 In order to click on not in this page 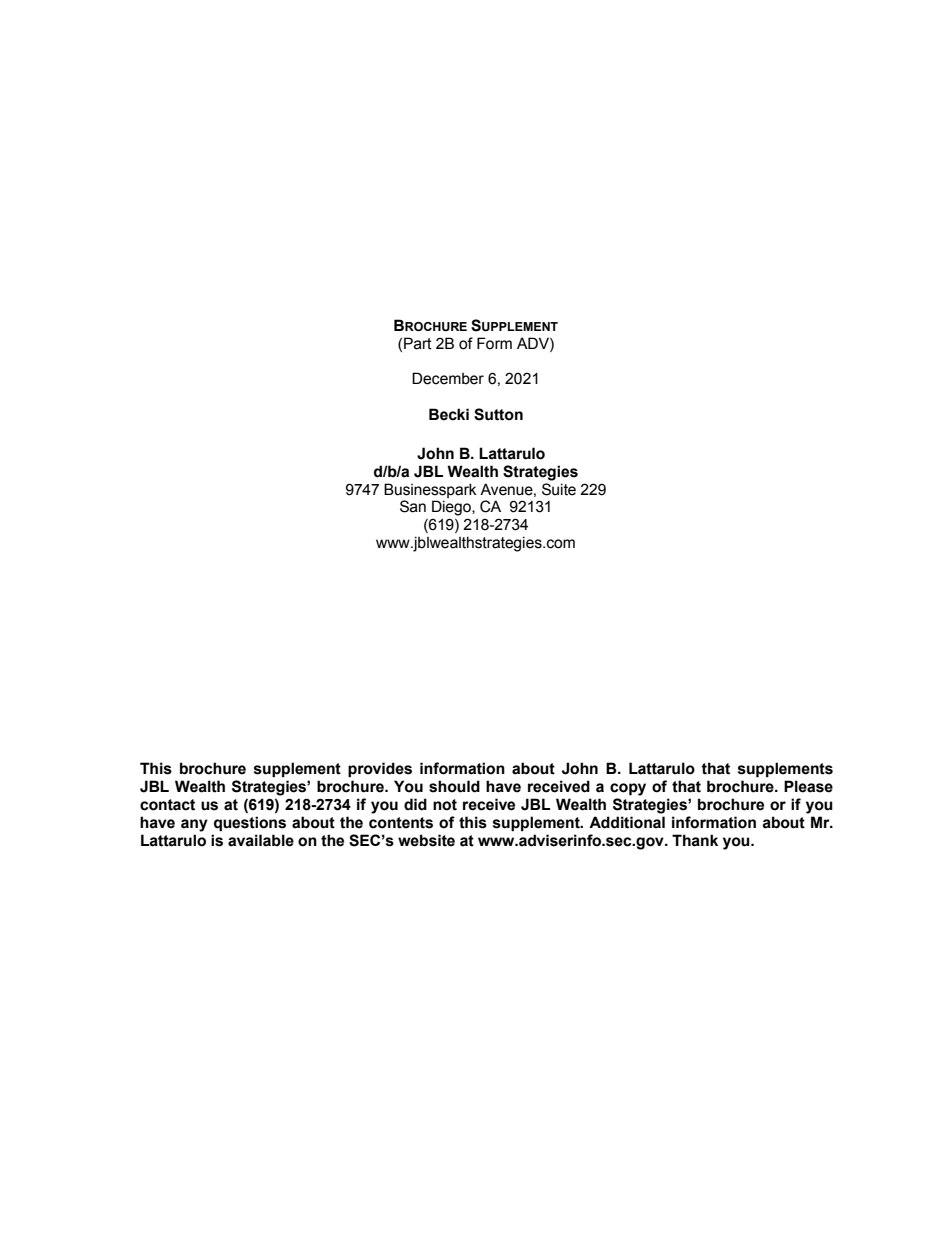, I will do `click(445, 805)`.
